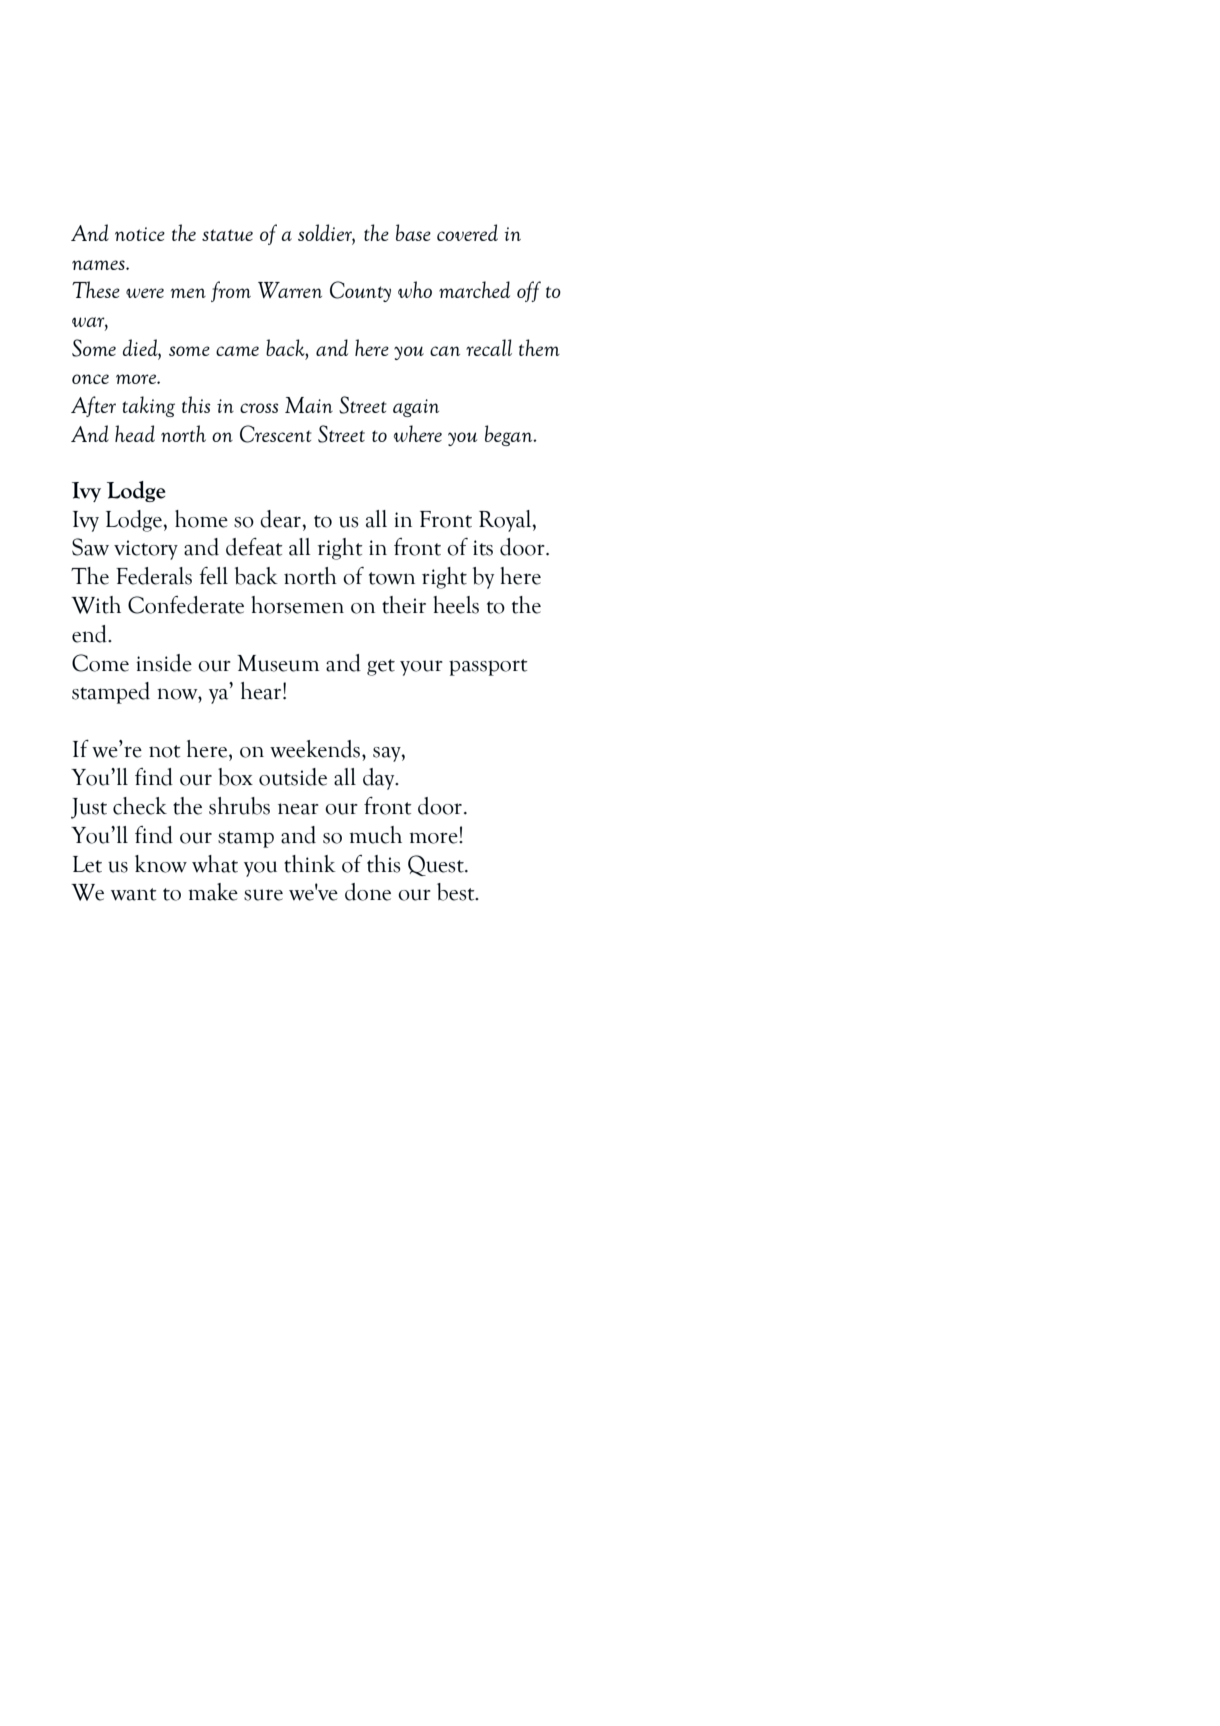 Image resolution: width=1220 pixels, height=1726 pixels. What do you see at coordinates (297, 605) in the document?
I see `horsemen` at bounding box center [297, 605].
